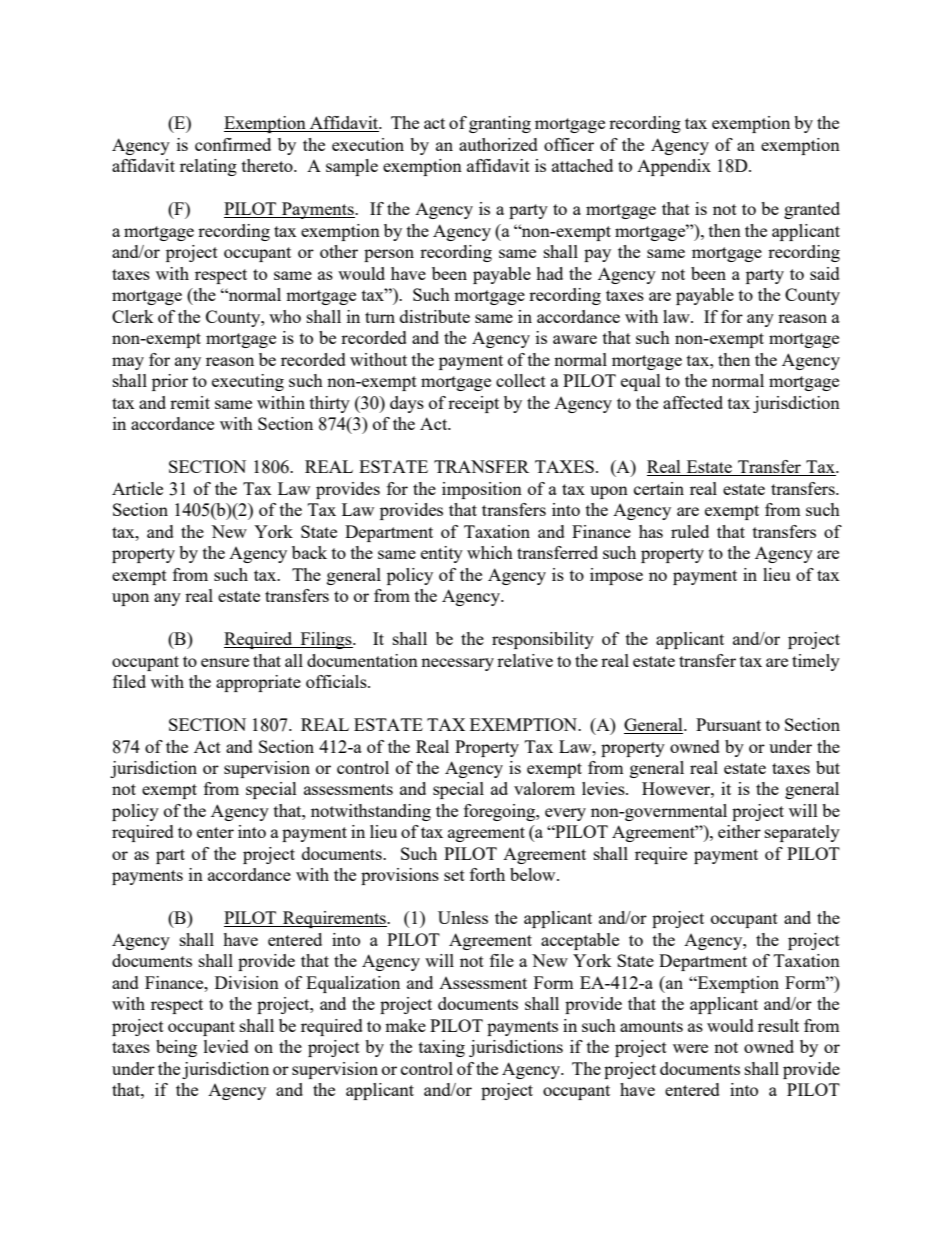  I want to click on levied, so click(226, 1046).
